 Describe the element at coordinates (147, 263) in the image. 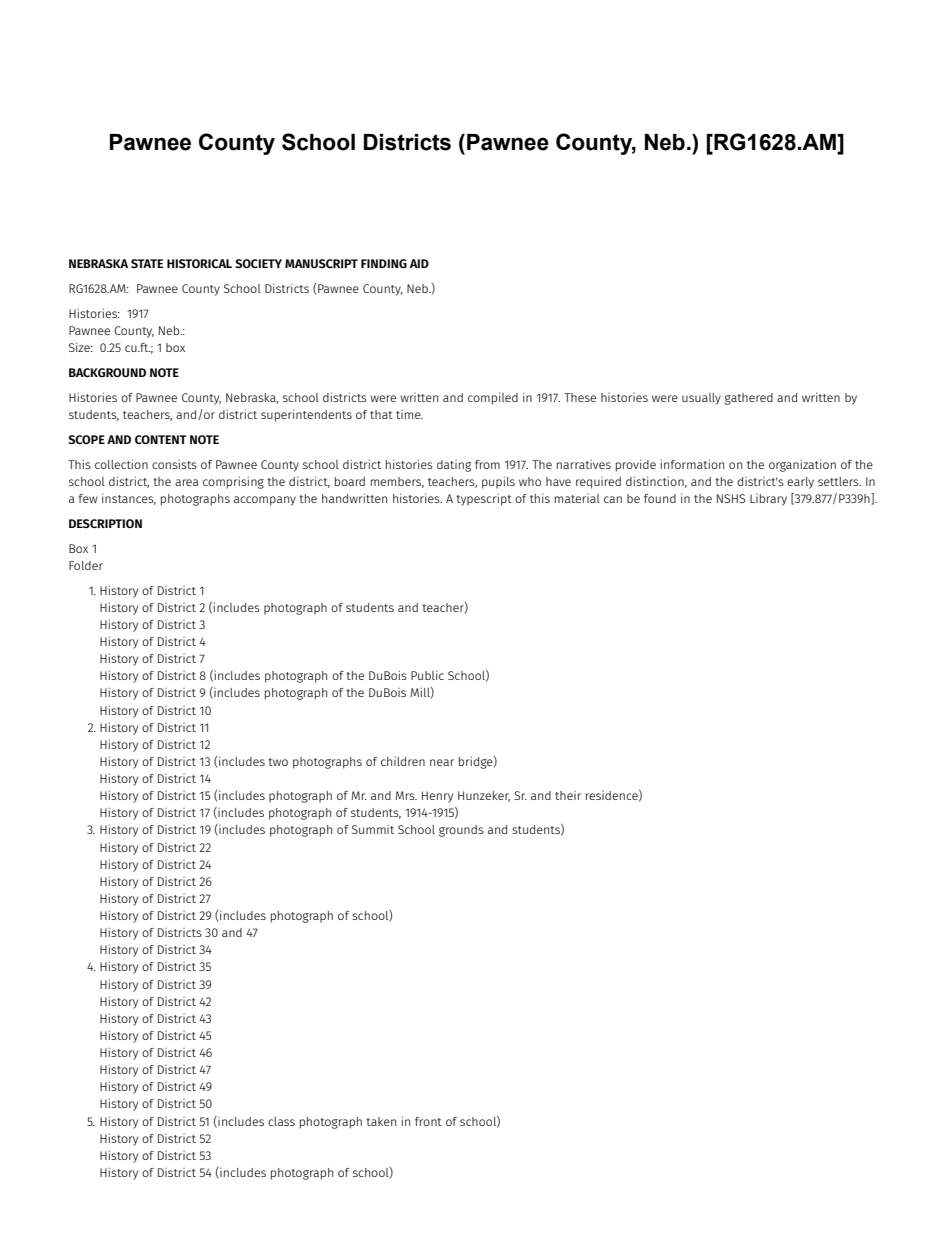

I see `STATE` at that location.
